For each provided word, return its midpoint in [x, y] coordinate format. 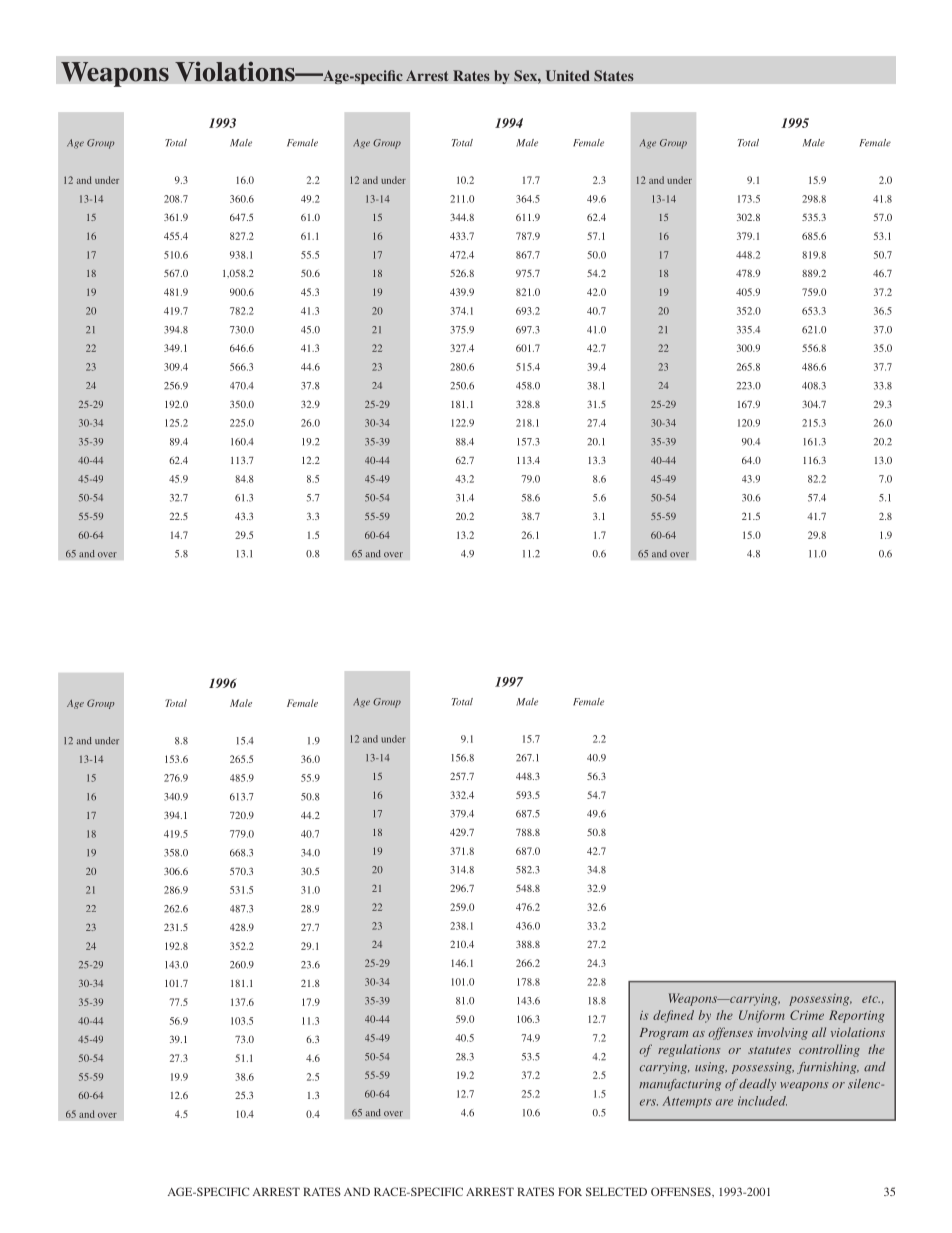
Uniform [762, 1016]
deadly [757, 1085]
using [711, 1068]
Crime [807, 1015]
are [724, 1102]
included [762, 1101]
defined [673, 1016]
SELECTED [616, 1191]
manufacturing [680, 1085]
